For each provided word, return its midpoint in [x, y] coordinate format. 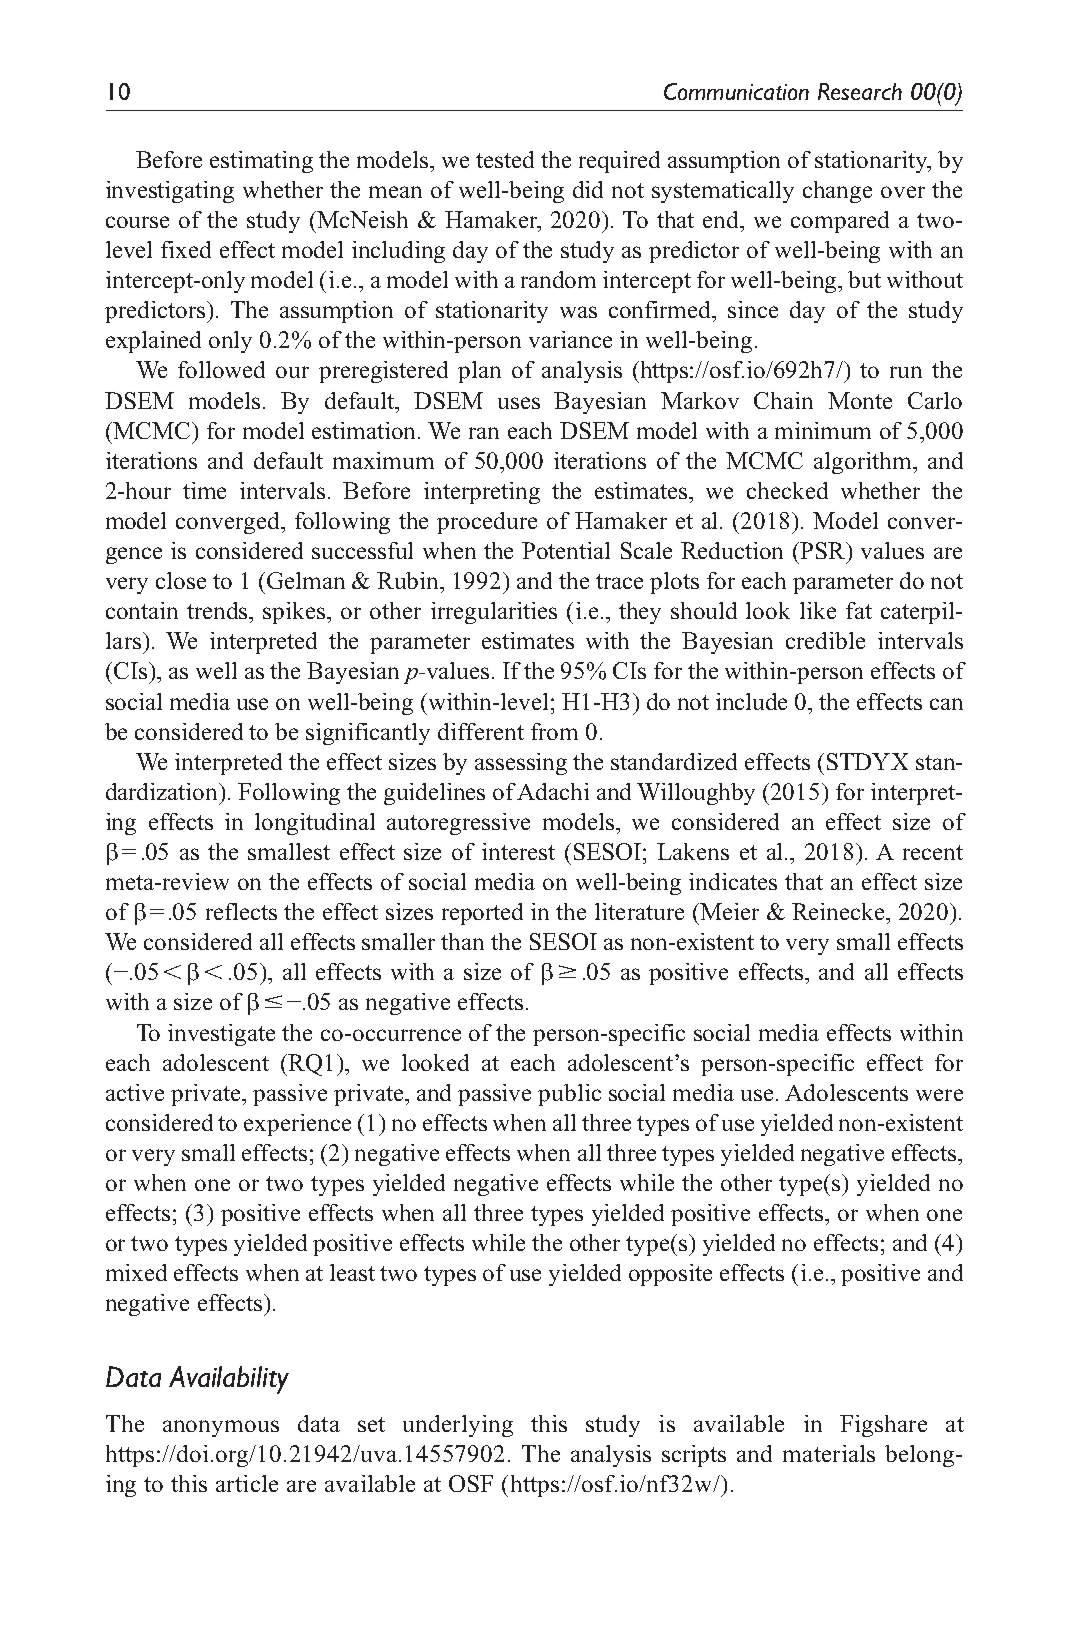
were [939, 1095]
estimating [261, 162]
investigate [221, 1035]
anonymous [221, 1428]
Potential [566, 550]
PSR [824, 550]
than [462, 941]
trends [218, 610]
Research [860, 91]
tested [505, 159]
